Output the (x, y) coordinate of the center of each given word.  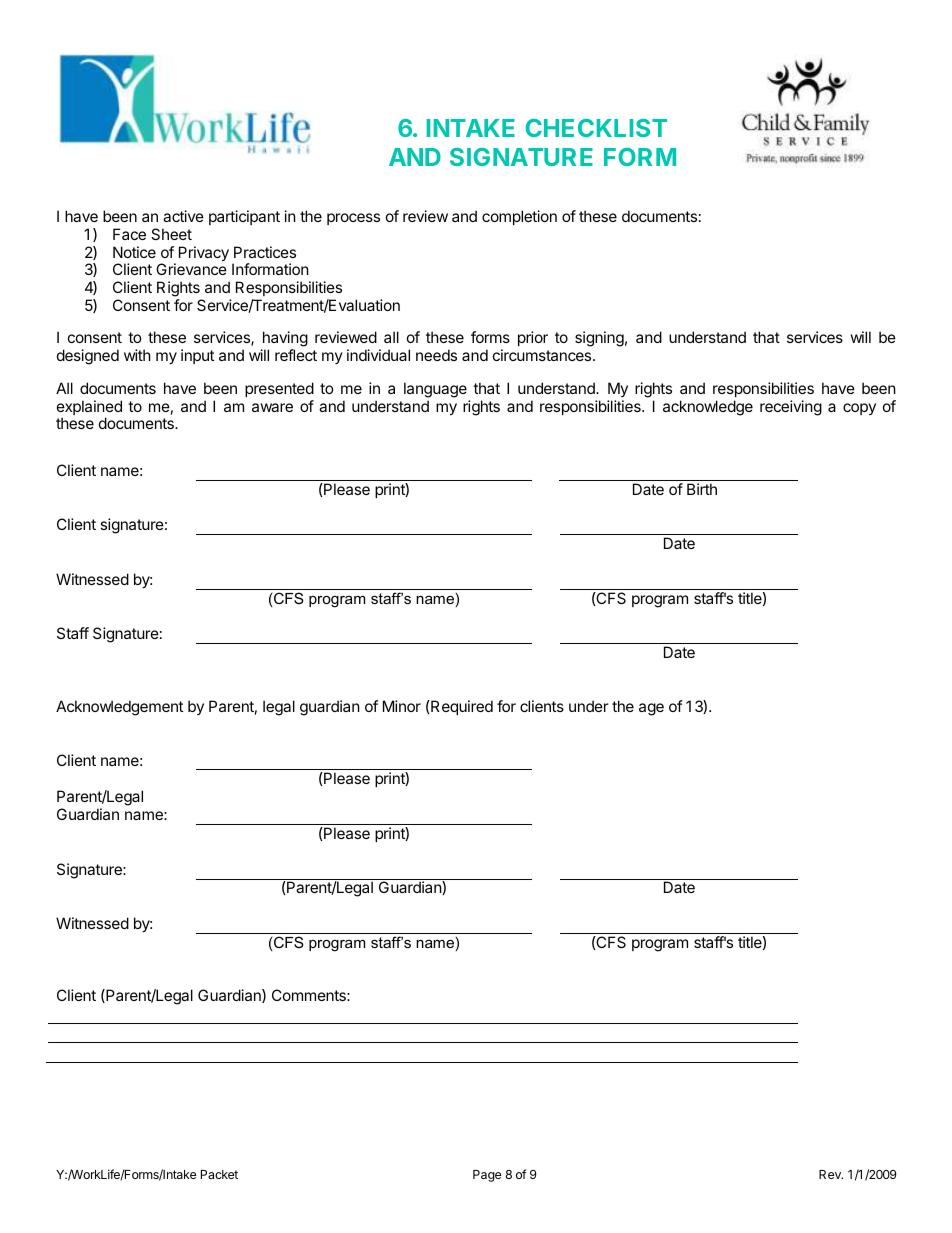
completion (519, 217)
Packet (219, 1174)
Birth (702, 489)
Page (487, 1176)
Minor (402, 706)
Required (461, 707)
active (183, 216)
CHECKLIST (596, 128)
